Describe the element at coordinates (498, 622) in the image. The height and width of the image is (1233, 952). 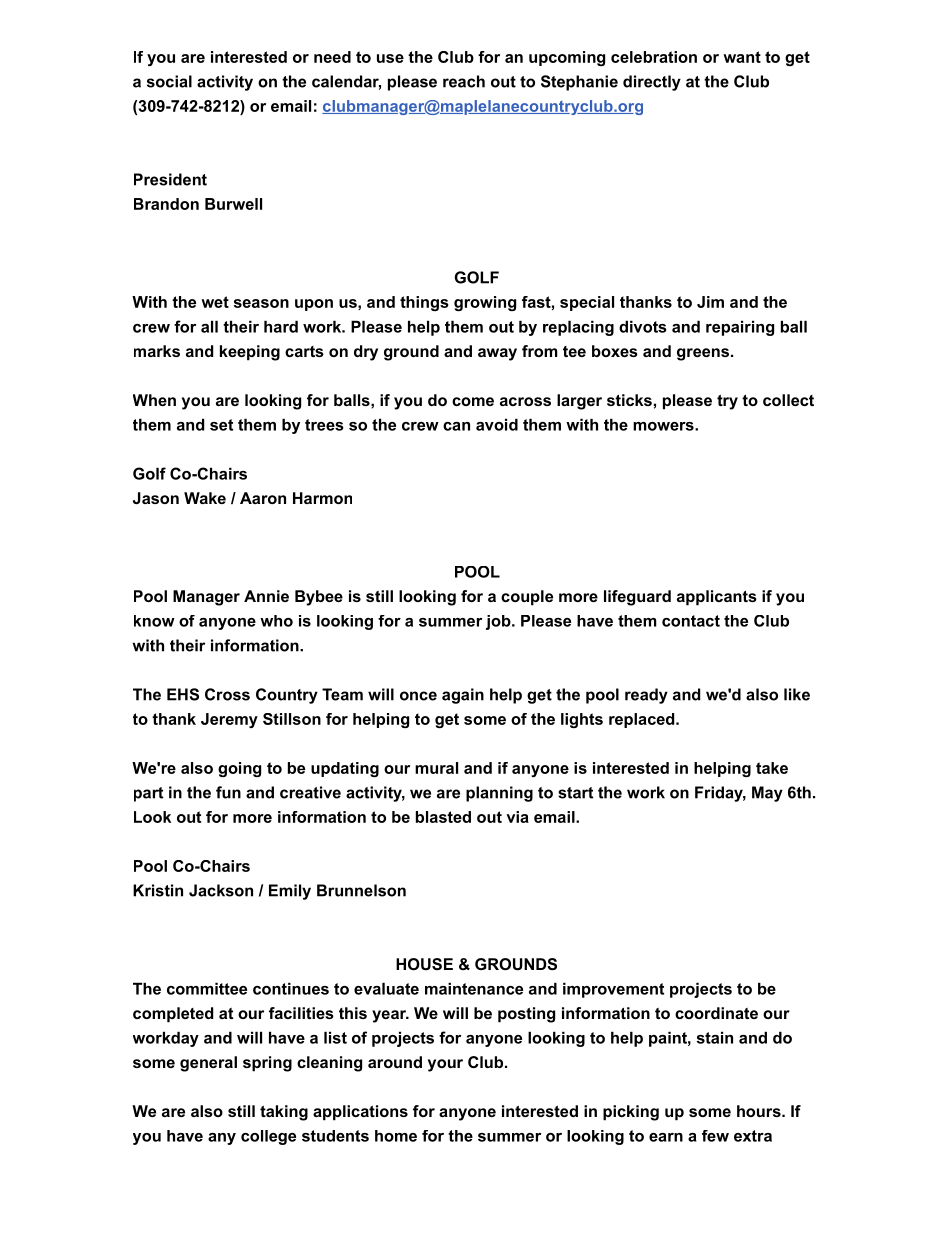
I see `job` at that location.
